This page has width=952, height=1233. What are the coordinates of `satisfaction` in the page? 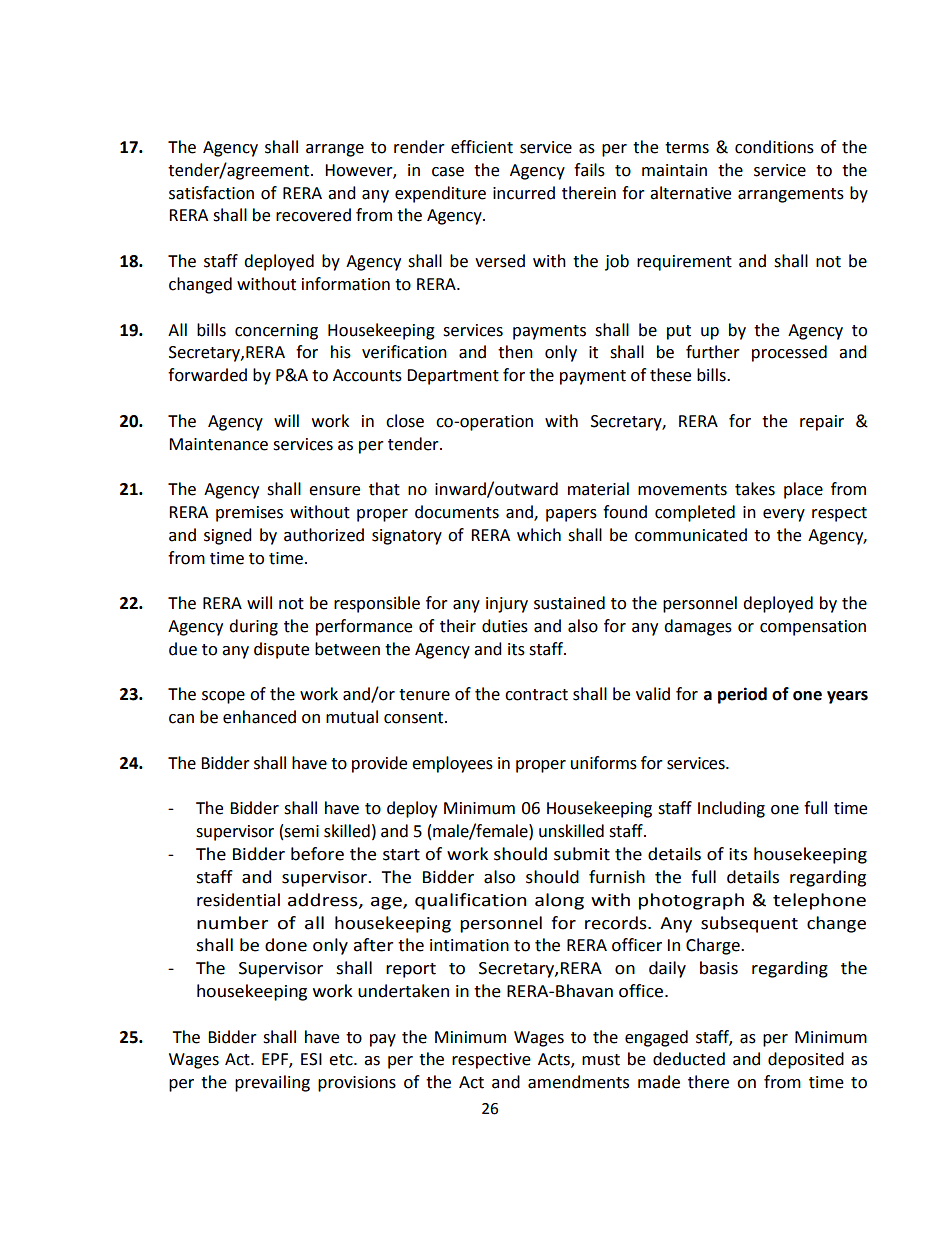 It's located at (211, 193).
